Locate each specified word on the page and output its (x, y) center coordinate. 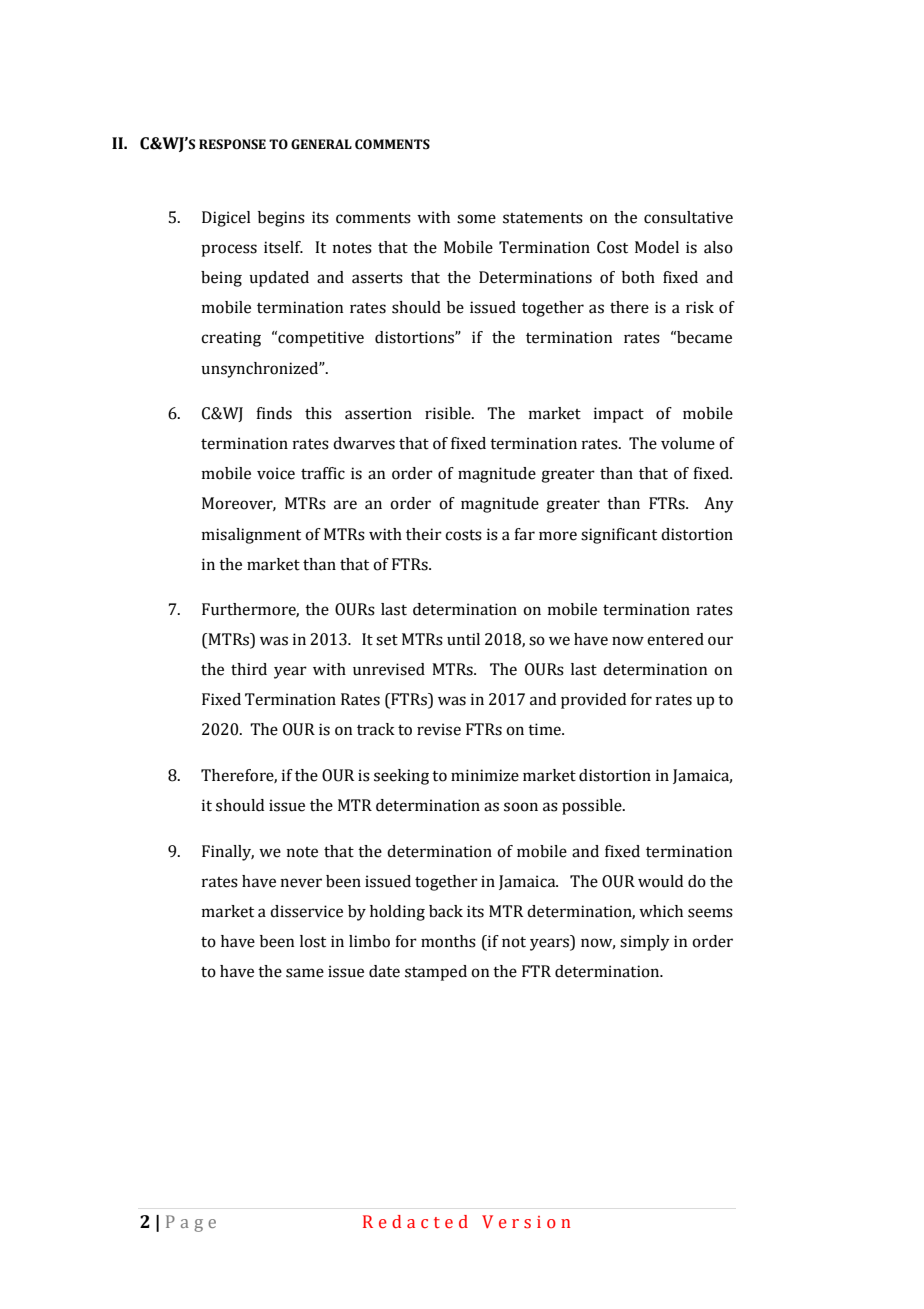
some (476, 219)
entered (675, 639)
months (448, 941)
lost (313, 941)
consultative (688, 217)
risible (449, 413)
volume (688, 443)
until (463, 639)
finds (274, 413)
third (249, 669)
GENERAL (321, 144)
